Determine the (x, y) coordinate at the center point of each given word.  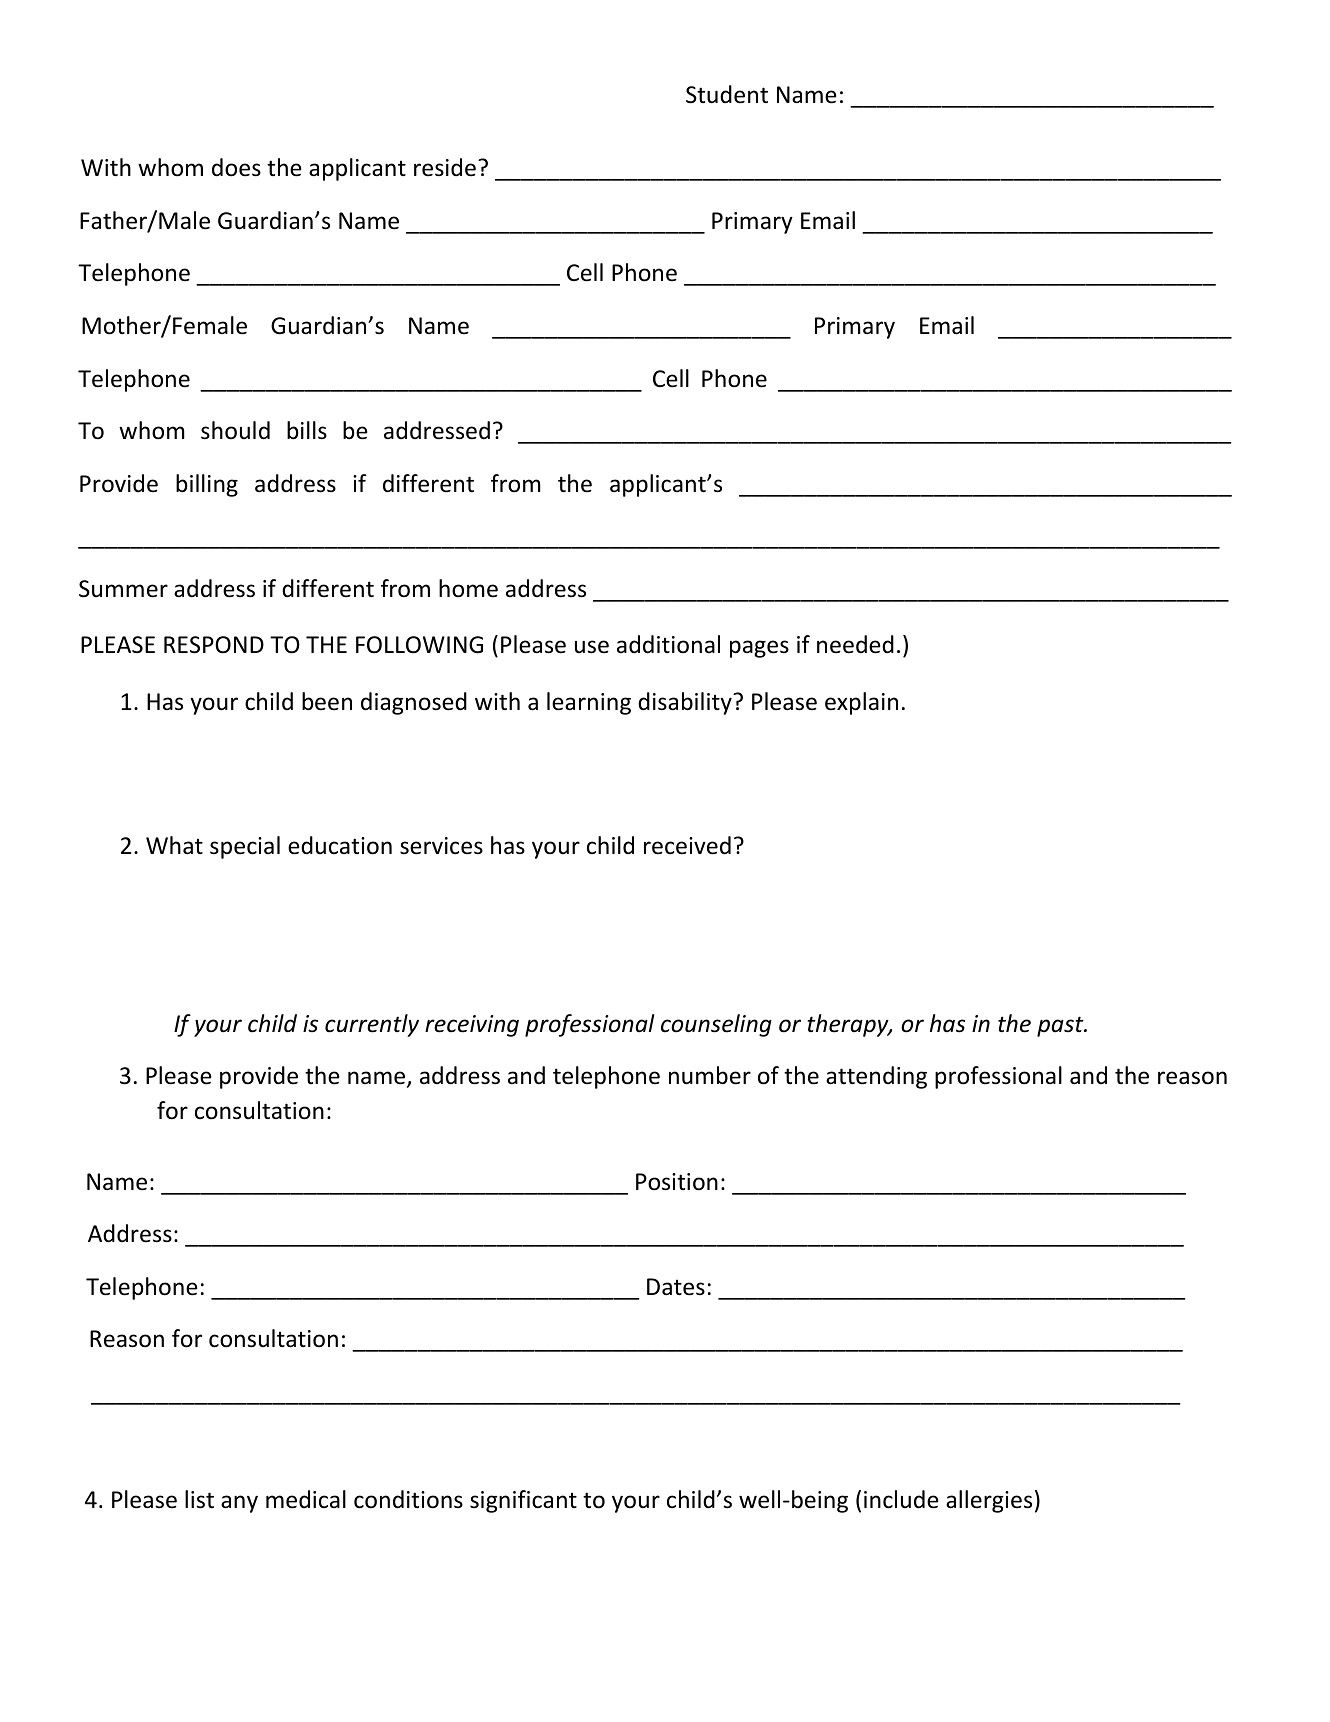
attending (876, 1077)
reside (445, 167)
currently (372, 1025)
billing (207, 485)
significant (523, 1501)
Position (677, 1182)
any (239, 1504)
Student (727, 94)
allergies (989, 1501)
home (468, 588)
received (687, 845)
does (236, 167)
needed (855, 644)
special (245, 847)
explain (861, 703)
